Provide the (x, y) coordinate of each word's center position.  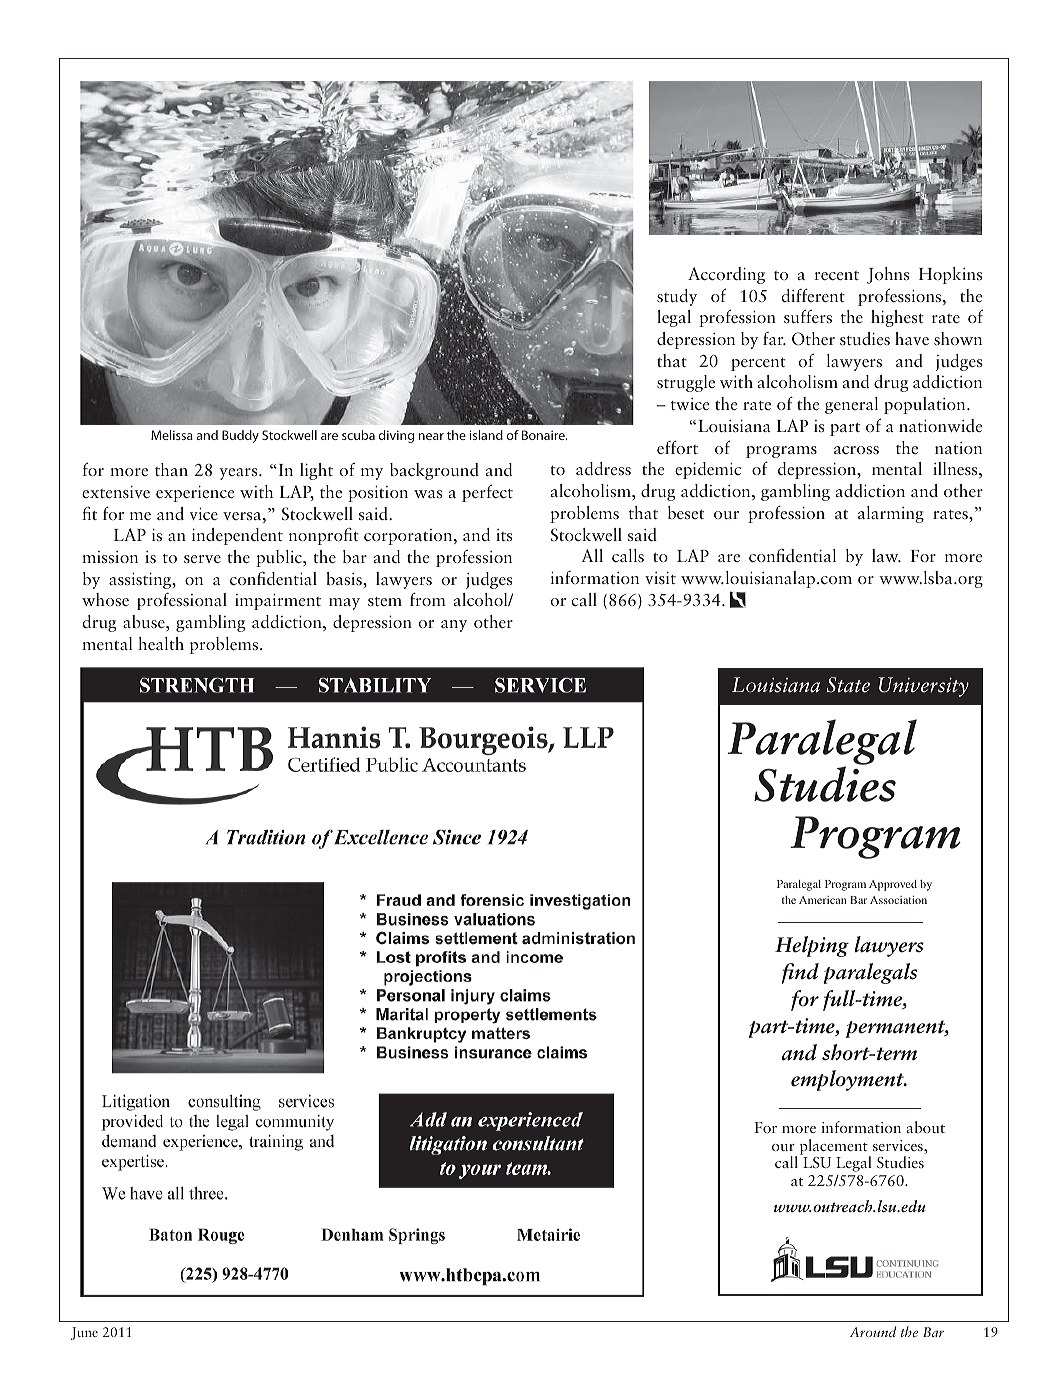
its (504, 535)
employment (848, 1080)
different (813, 295)
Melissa (172, 435)
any (454, 626)
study (677, 297)
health (161, 643)
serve (202, 559)
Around (873, 1331)
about (925, 1127)
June (84, 1333)
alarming (891, 514)
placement (835, 1148)
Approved (893, 885)
